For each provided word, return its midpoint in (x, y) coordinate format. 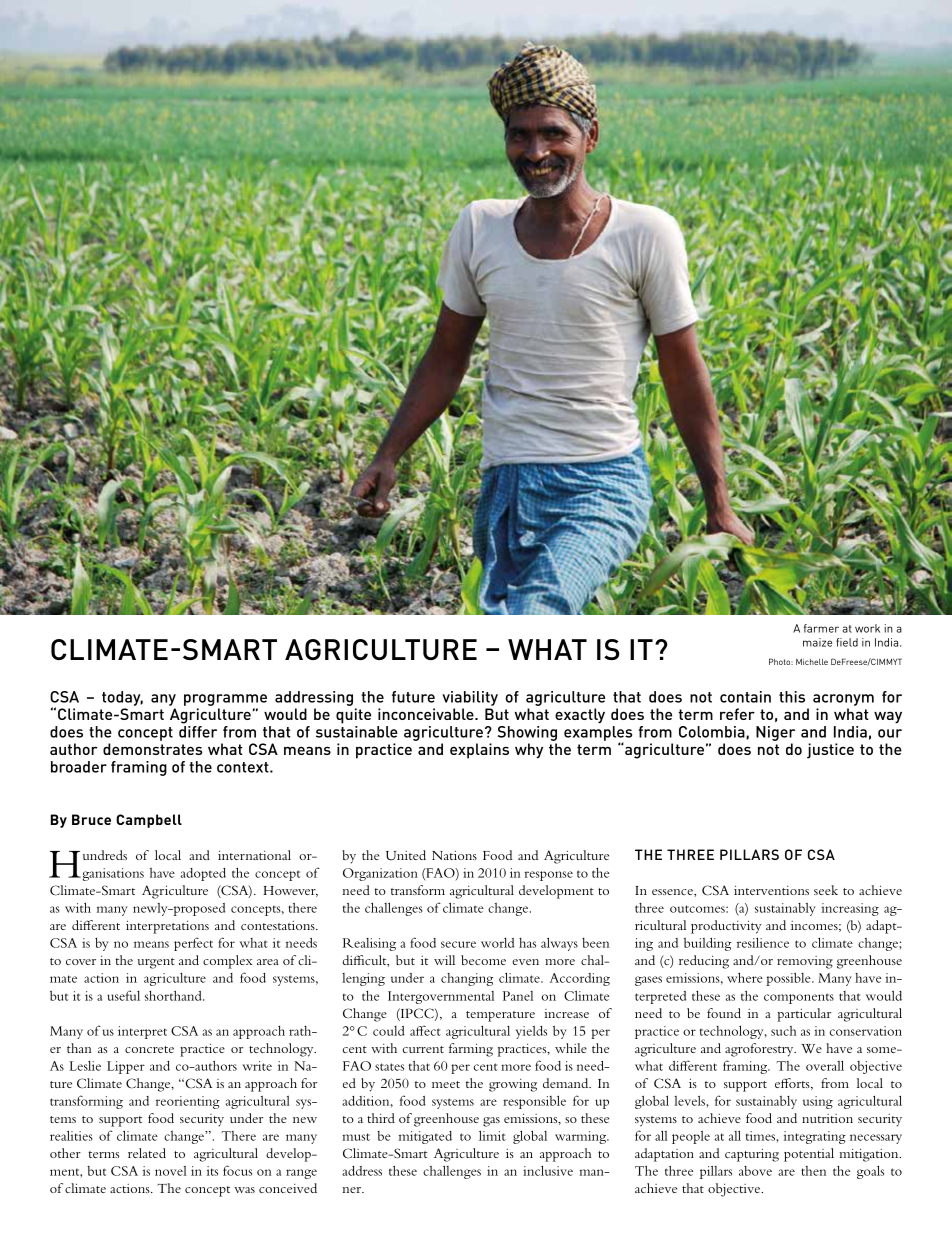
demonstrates (152, 749)
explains (479, 751)
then (813, 1171)
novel (171, 1171)
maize (817, 642)
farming (471, 1050)
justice (830, 751)
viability (470, 698)
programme (225, 700)
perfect (193, 944)
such (784, 1031)
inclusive (548, 1170)
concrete (149, 1049)
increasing (850, 909)
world (497, 943)
